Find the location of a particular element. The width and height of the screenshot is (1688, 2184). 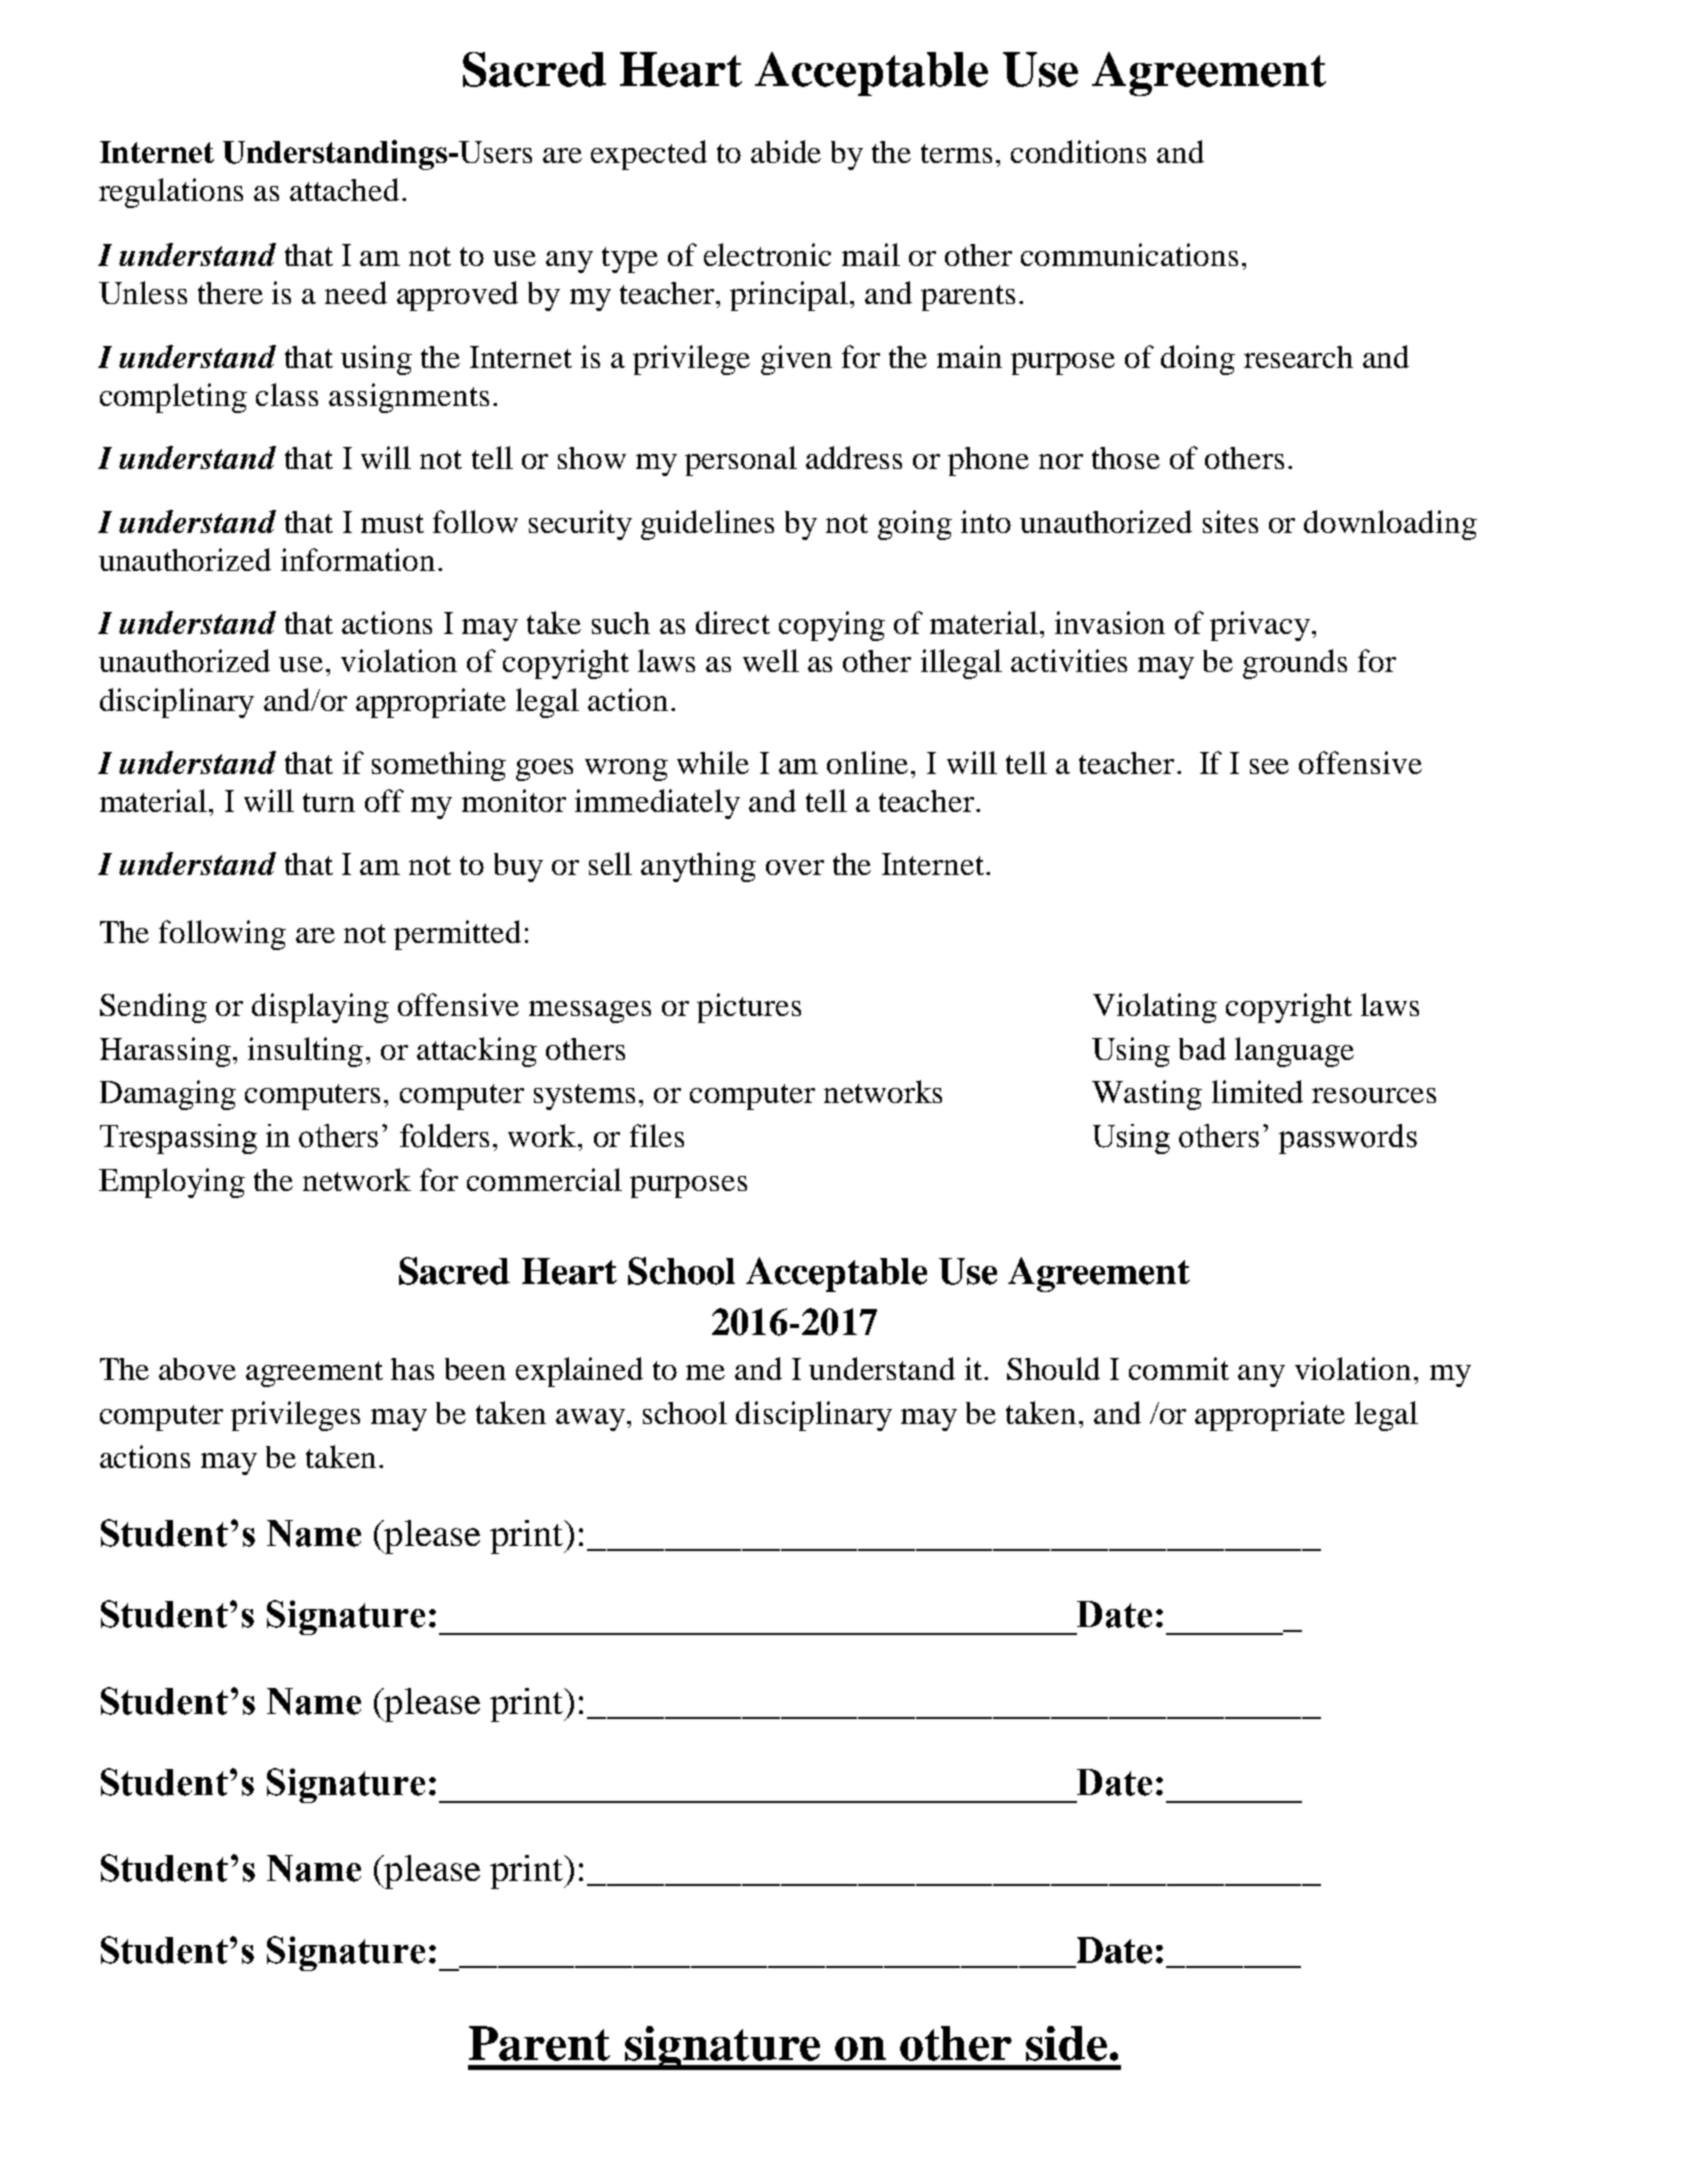

electronic is located at coordinates (767, 254).
